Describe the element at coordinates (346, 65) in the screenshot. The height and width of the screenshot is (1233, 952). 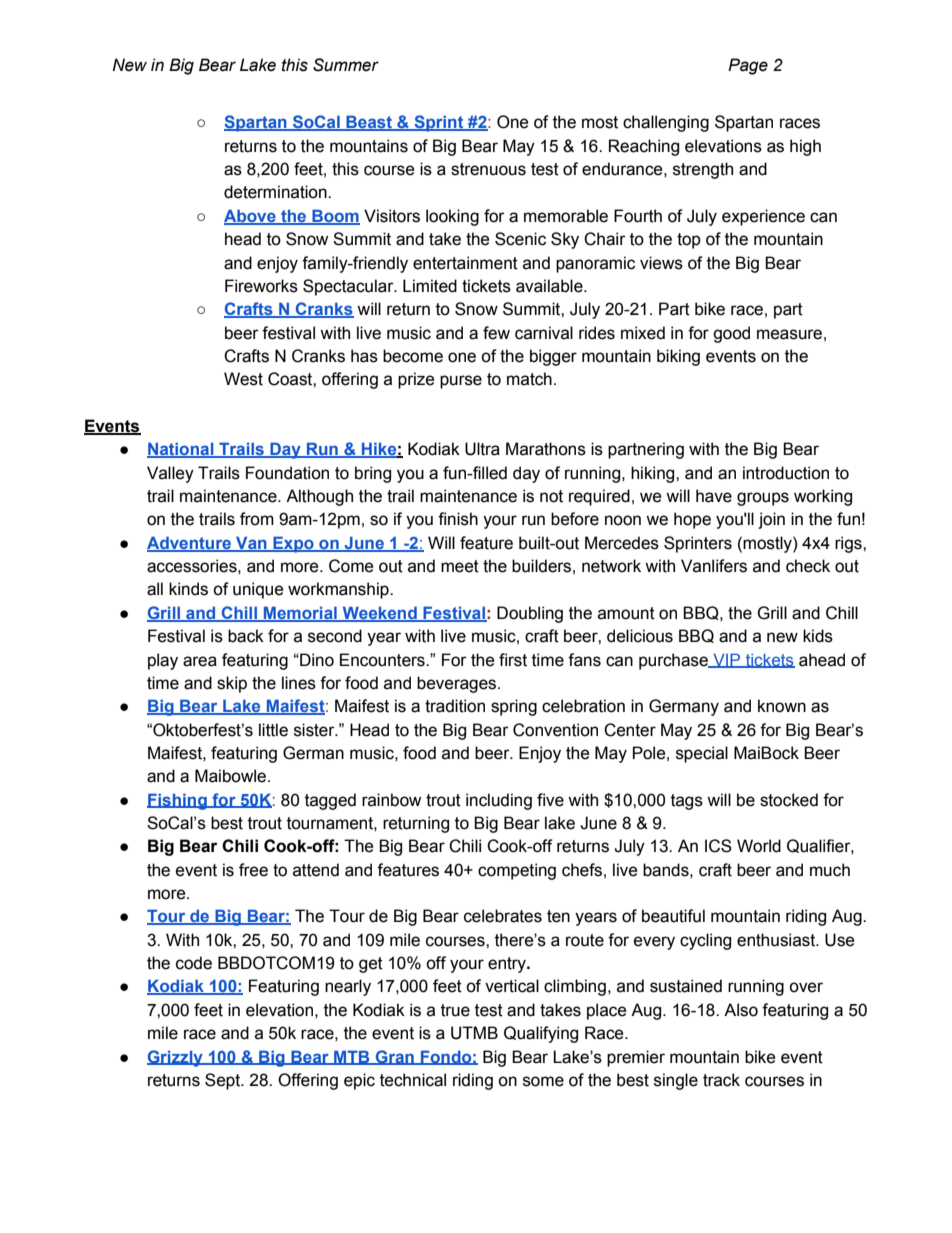
I see `Summer` at that location.
